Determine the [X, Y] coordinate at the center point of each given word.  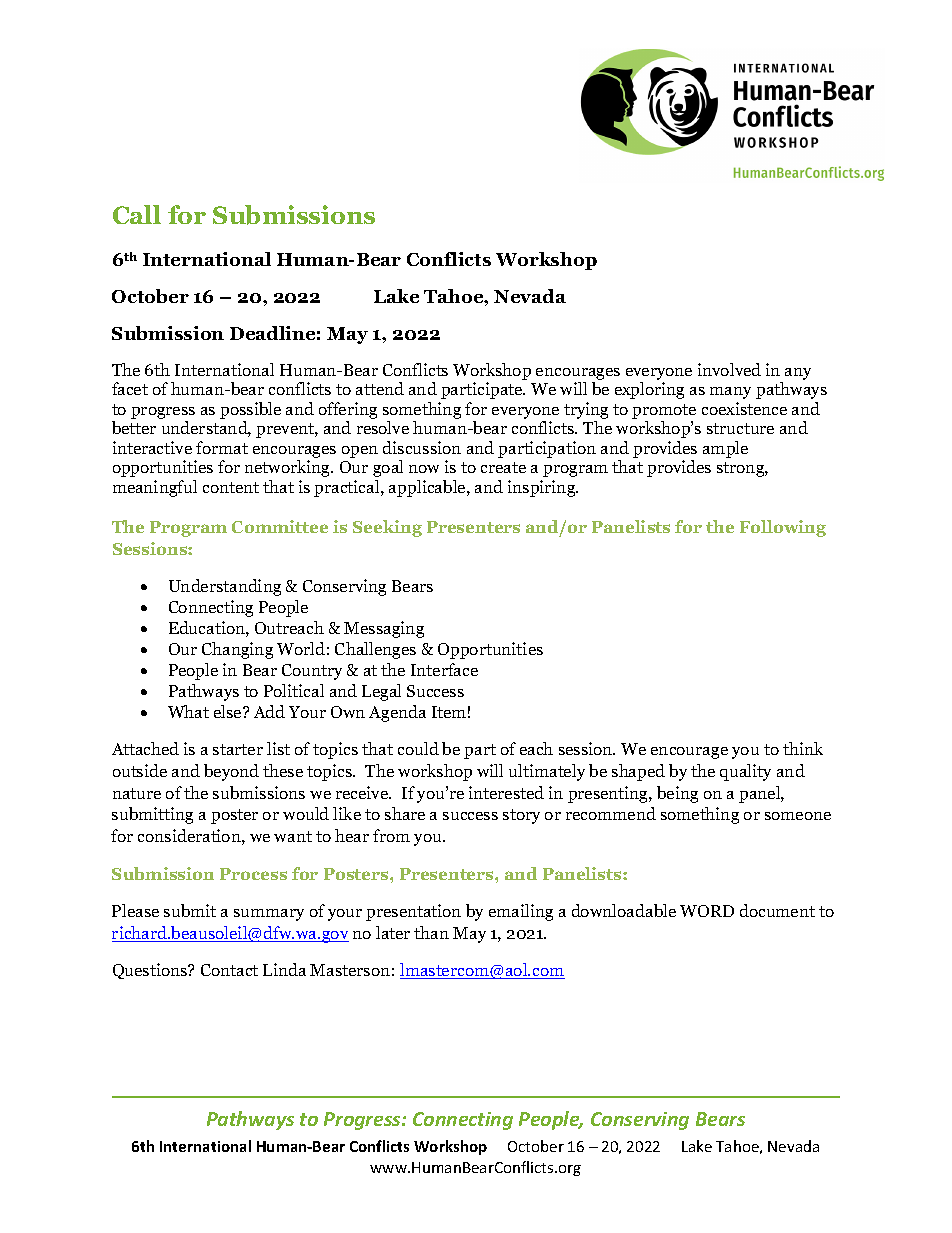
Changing [237, 650]
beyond [231, 772]
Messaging [384, 629]
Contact [229, 970]
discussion [422, 447]
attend [380, 388]
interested [506, 792]
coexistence [744, 408]
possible [250, 412]
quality [745, 772]
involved [729, 369]
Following [783, 528]
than [431, 932]
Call [137, 214]
